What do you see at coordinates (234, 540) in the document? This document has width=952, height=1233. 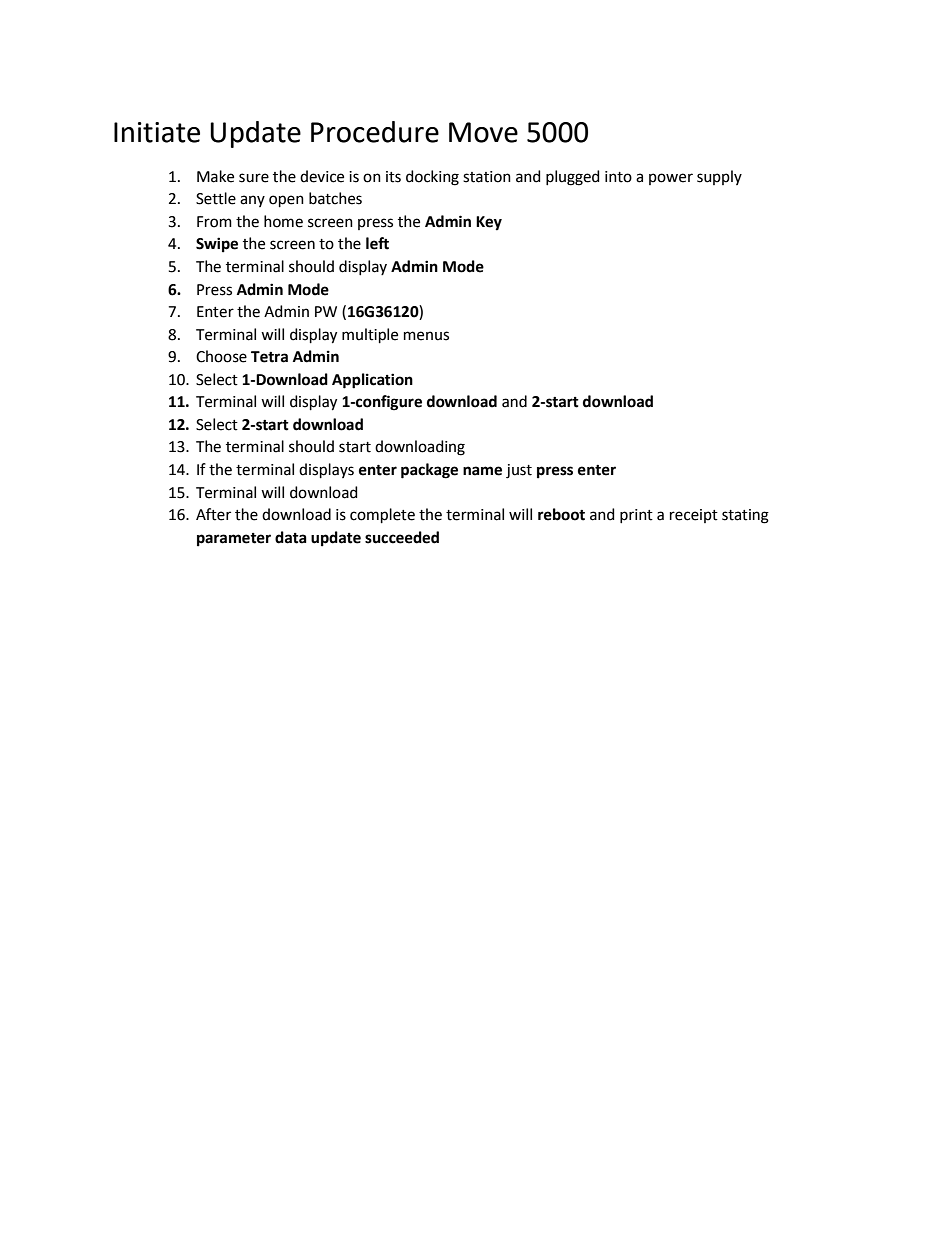 I see `parameter` at bounding box center [234, 540].
